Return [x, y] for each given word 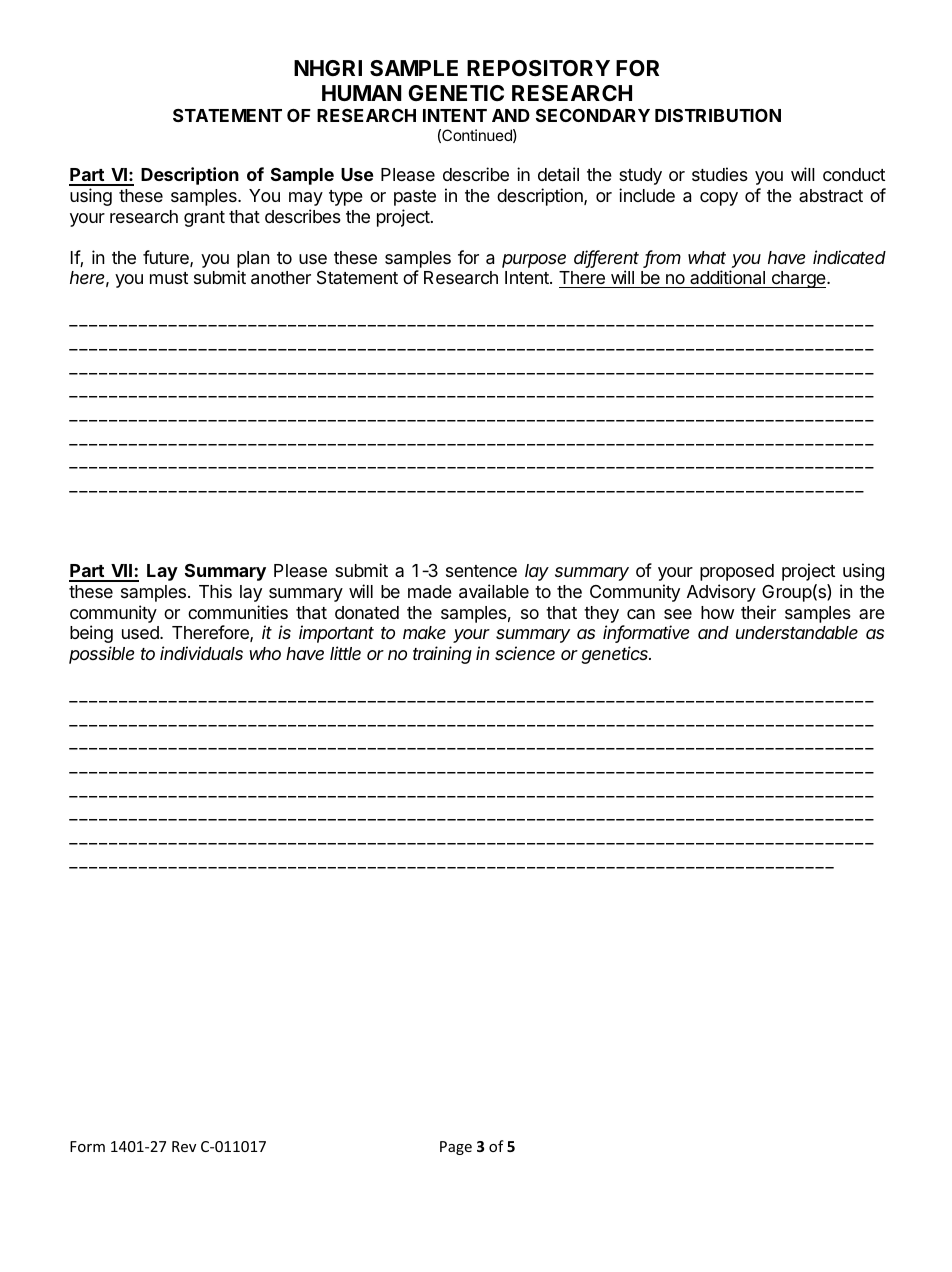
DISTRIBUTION [718, 115]
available [494, 591]
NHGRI [328, 68]
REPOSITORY [538, 68]
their [758, 612]
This [215, 591]
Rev [184, 1146]
